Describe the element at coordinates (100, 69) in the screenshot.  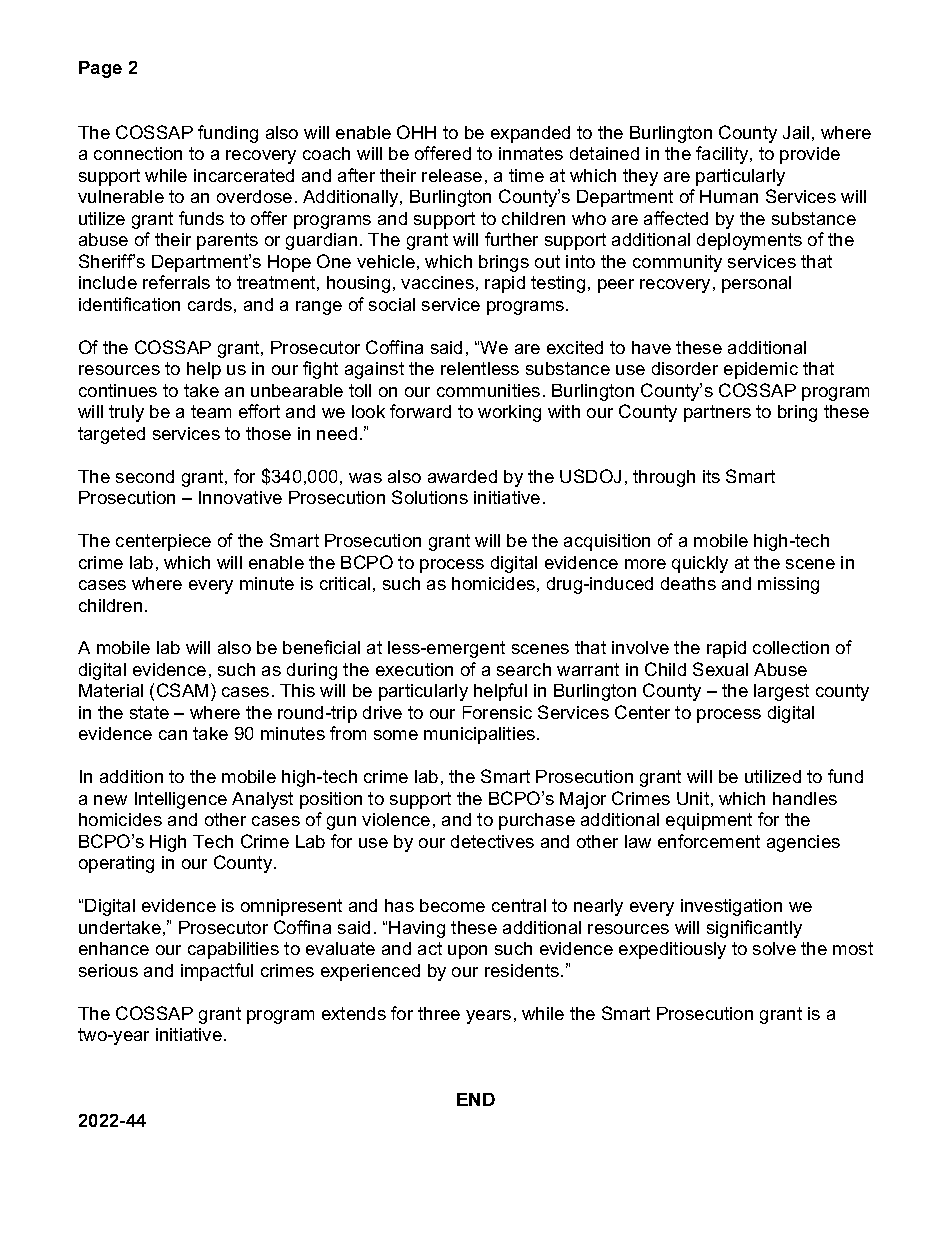
I see `Page` at that location.
